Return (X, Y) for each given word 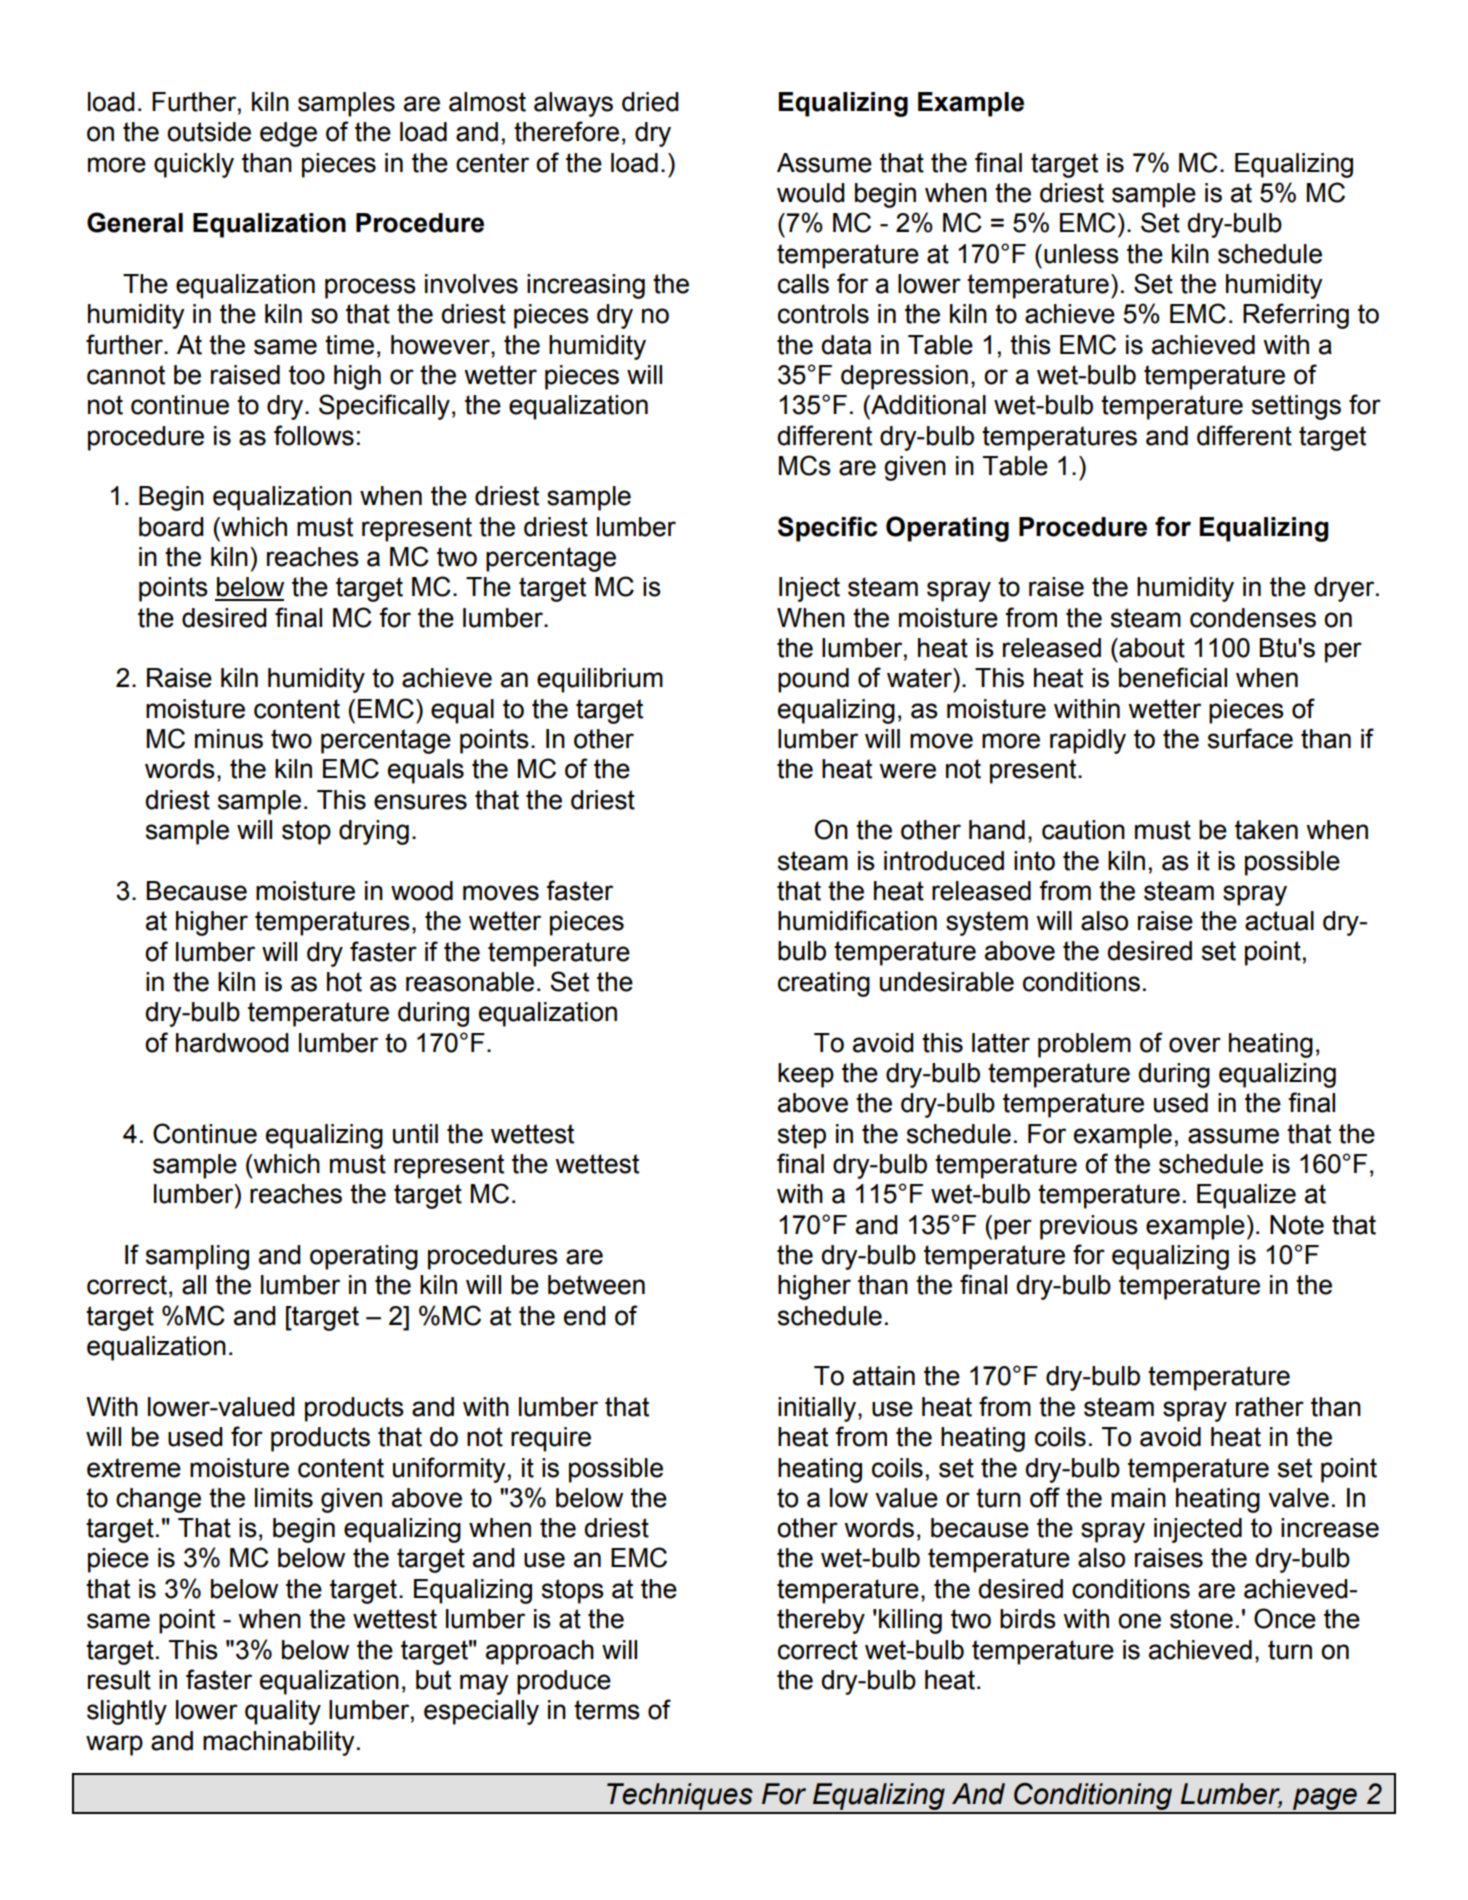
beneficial (1173, 677)
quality (283, 1712)
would (811, 193)
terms (607, 1710)
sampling (197, 1257)
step (802, 1136)
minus (229, 739)
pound (813, 680)
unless (1081, 254)
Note (1297, 1225)
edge (288, 134)
